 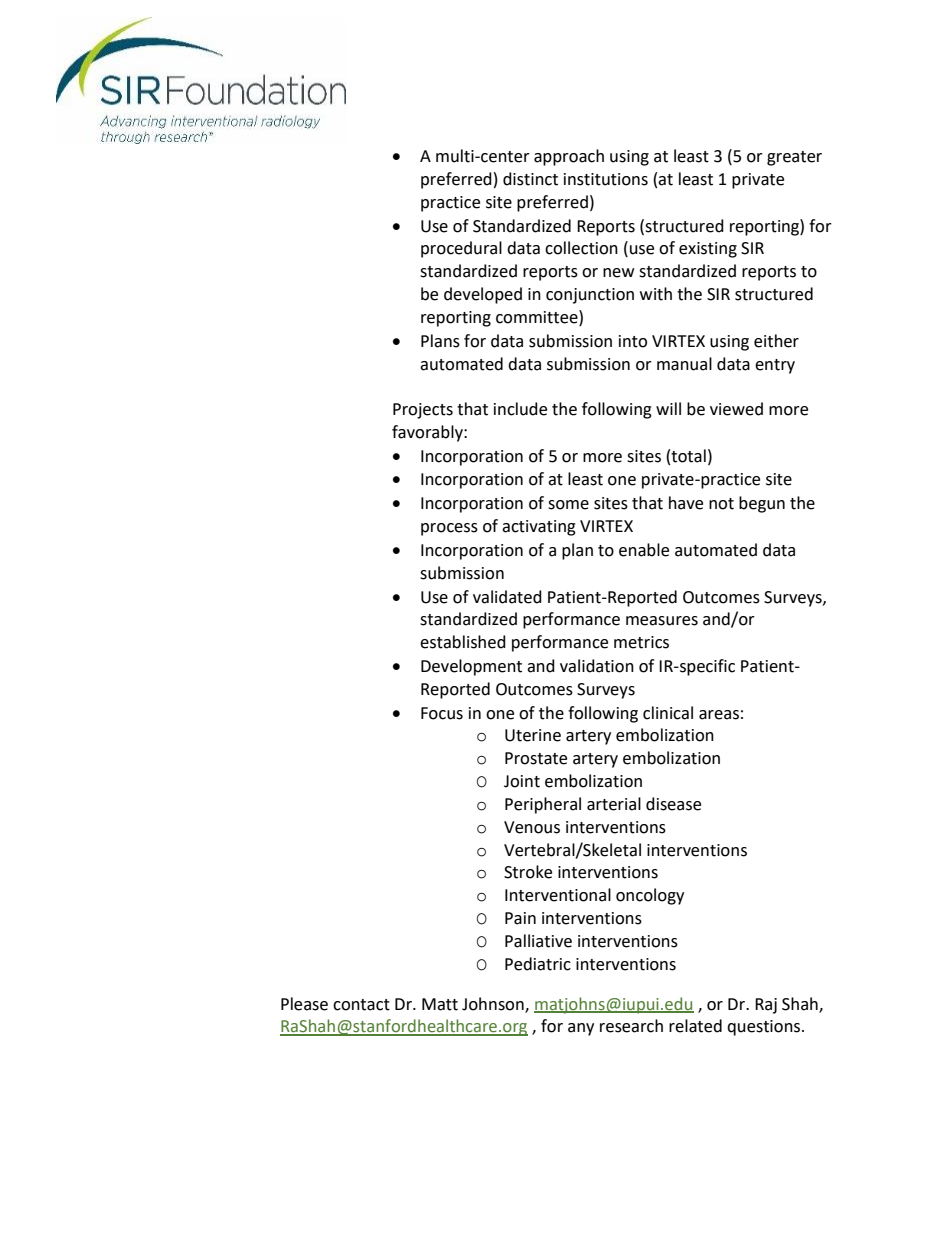 I want to click on contact, so click(x=361, y=1005).
